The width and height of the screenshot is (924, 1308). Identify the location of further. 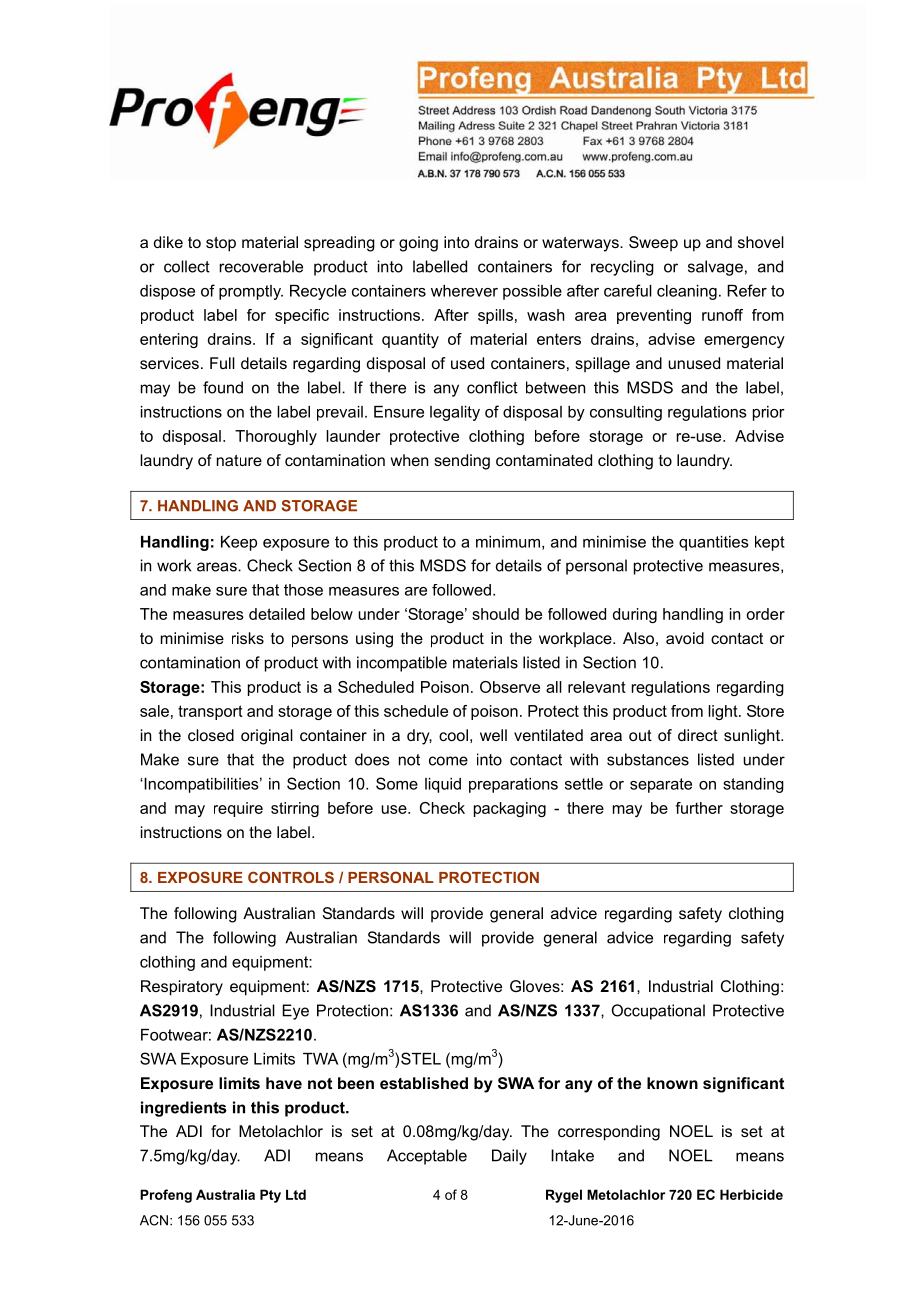
(699, 808).
